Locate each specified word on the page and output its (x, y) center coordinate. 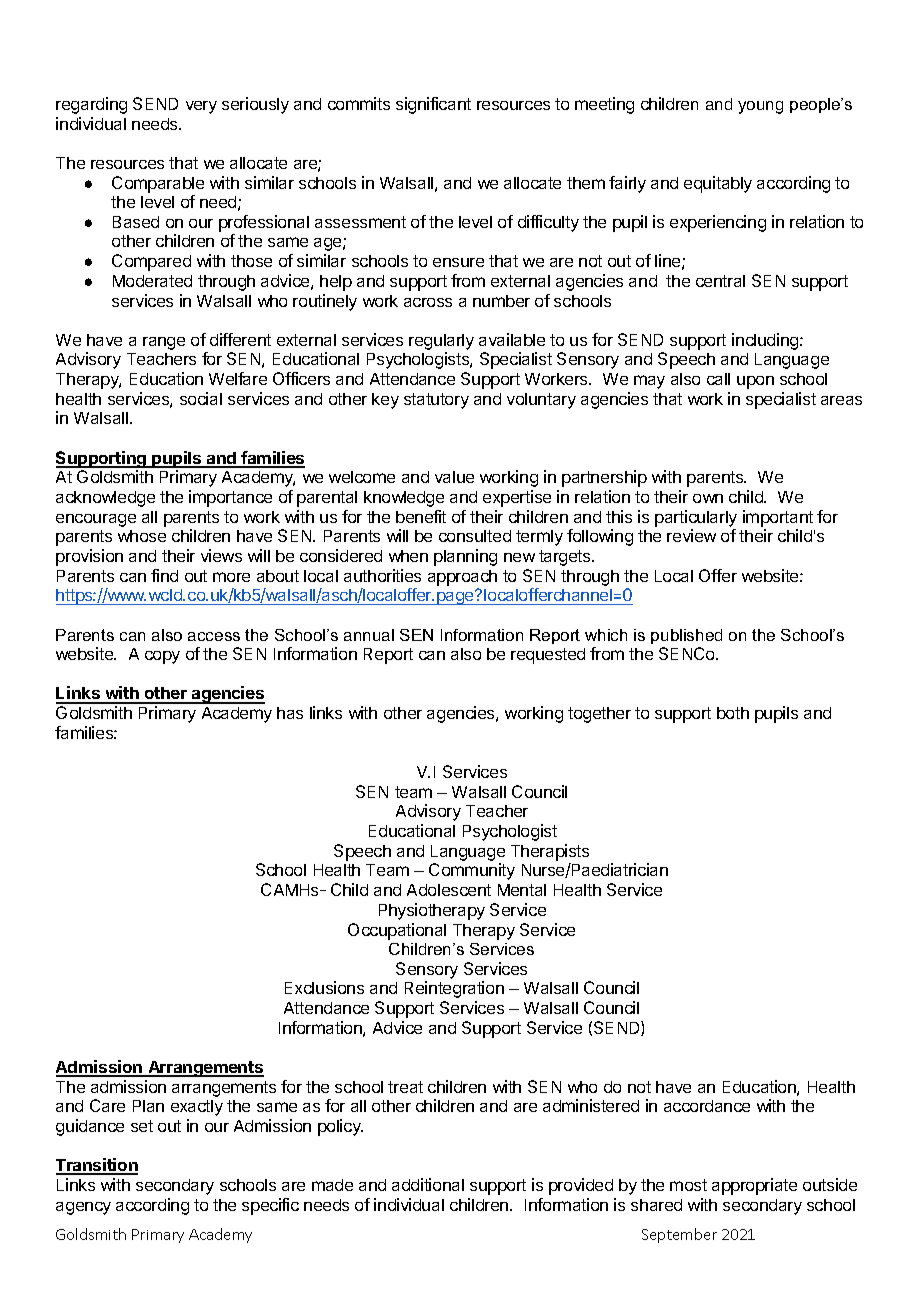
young (760, 107)
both (733, 713)
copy (162, 657)
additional (428, 1184)
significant (433, 105)
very (201, 107)
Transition (97, 1166)
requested (548, 656)
